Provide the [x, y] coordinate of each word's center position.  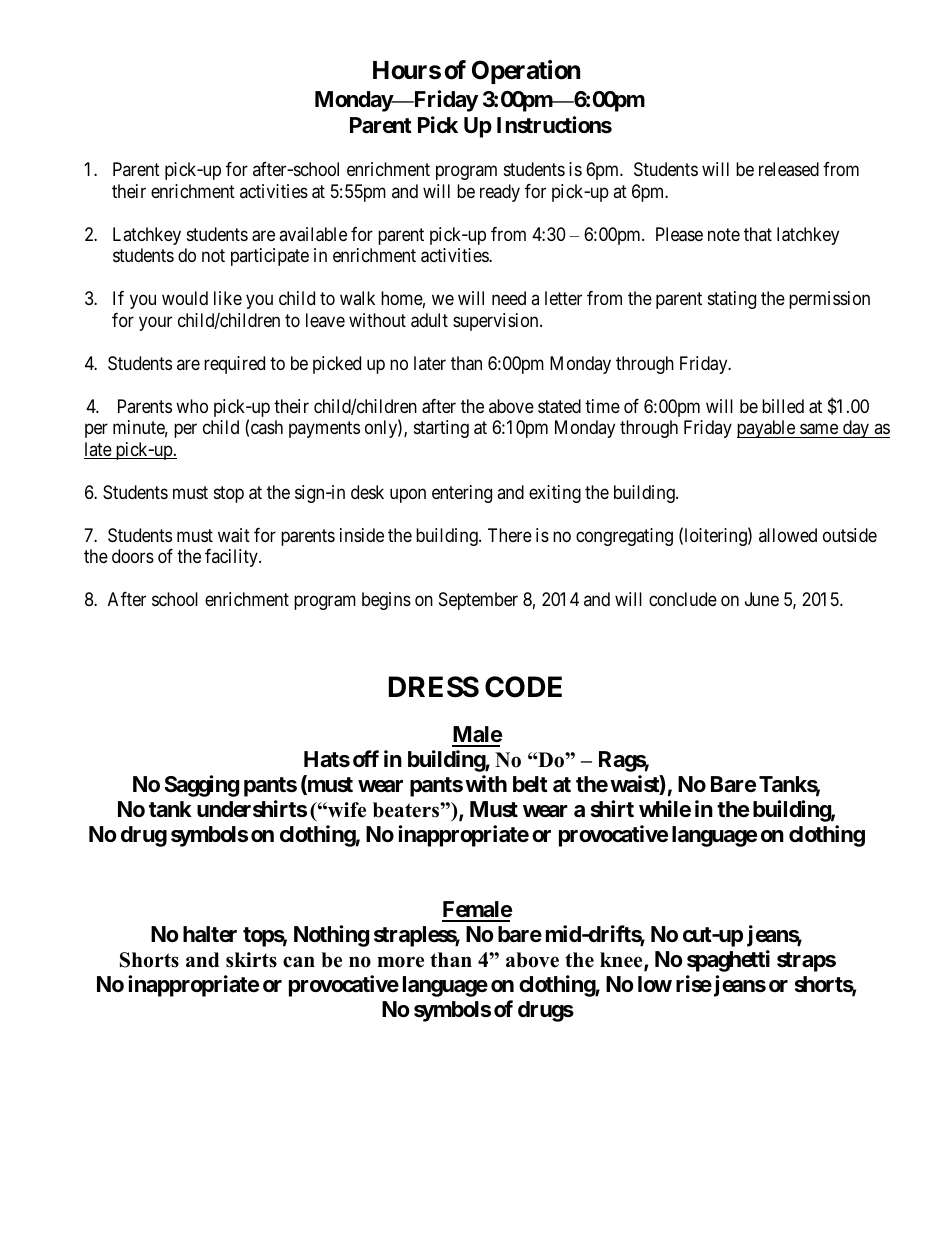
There [510, 535]
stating [732, 300]
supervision [497, 322]
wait [234, 535]
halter [210, 934]
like [228, 298]
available [313, 234]
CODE [523, 687]
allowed [788, 535]
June [762, 599]
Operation [526, 72]
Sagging [201, 786]
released [789, 169]
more [400, 962]
